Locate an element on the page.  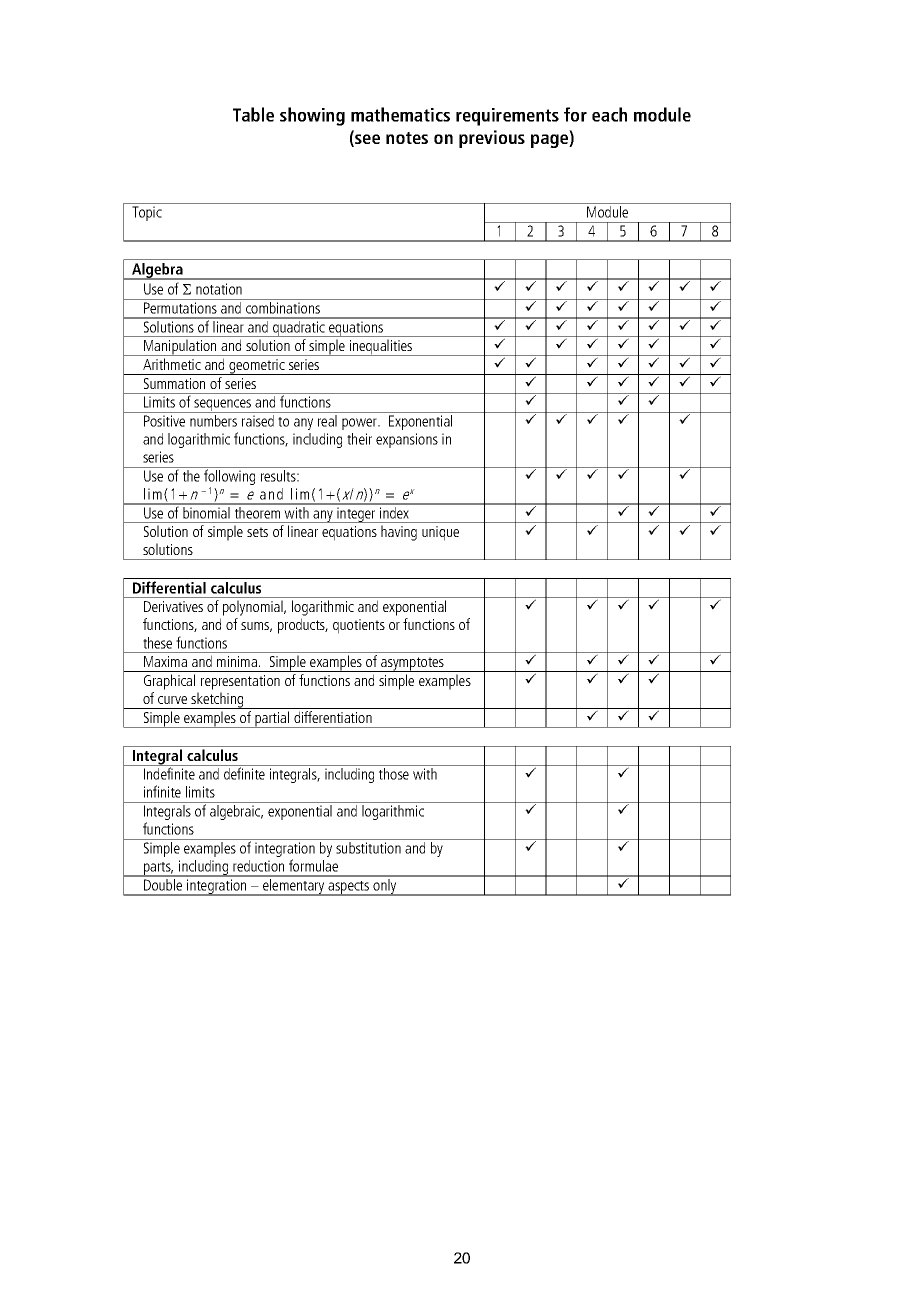
unique is located at coordinates (440, 533).
